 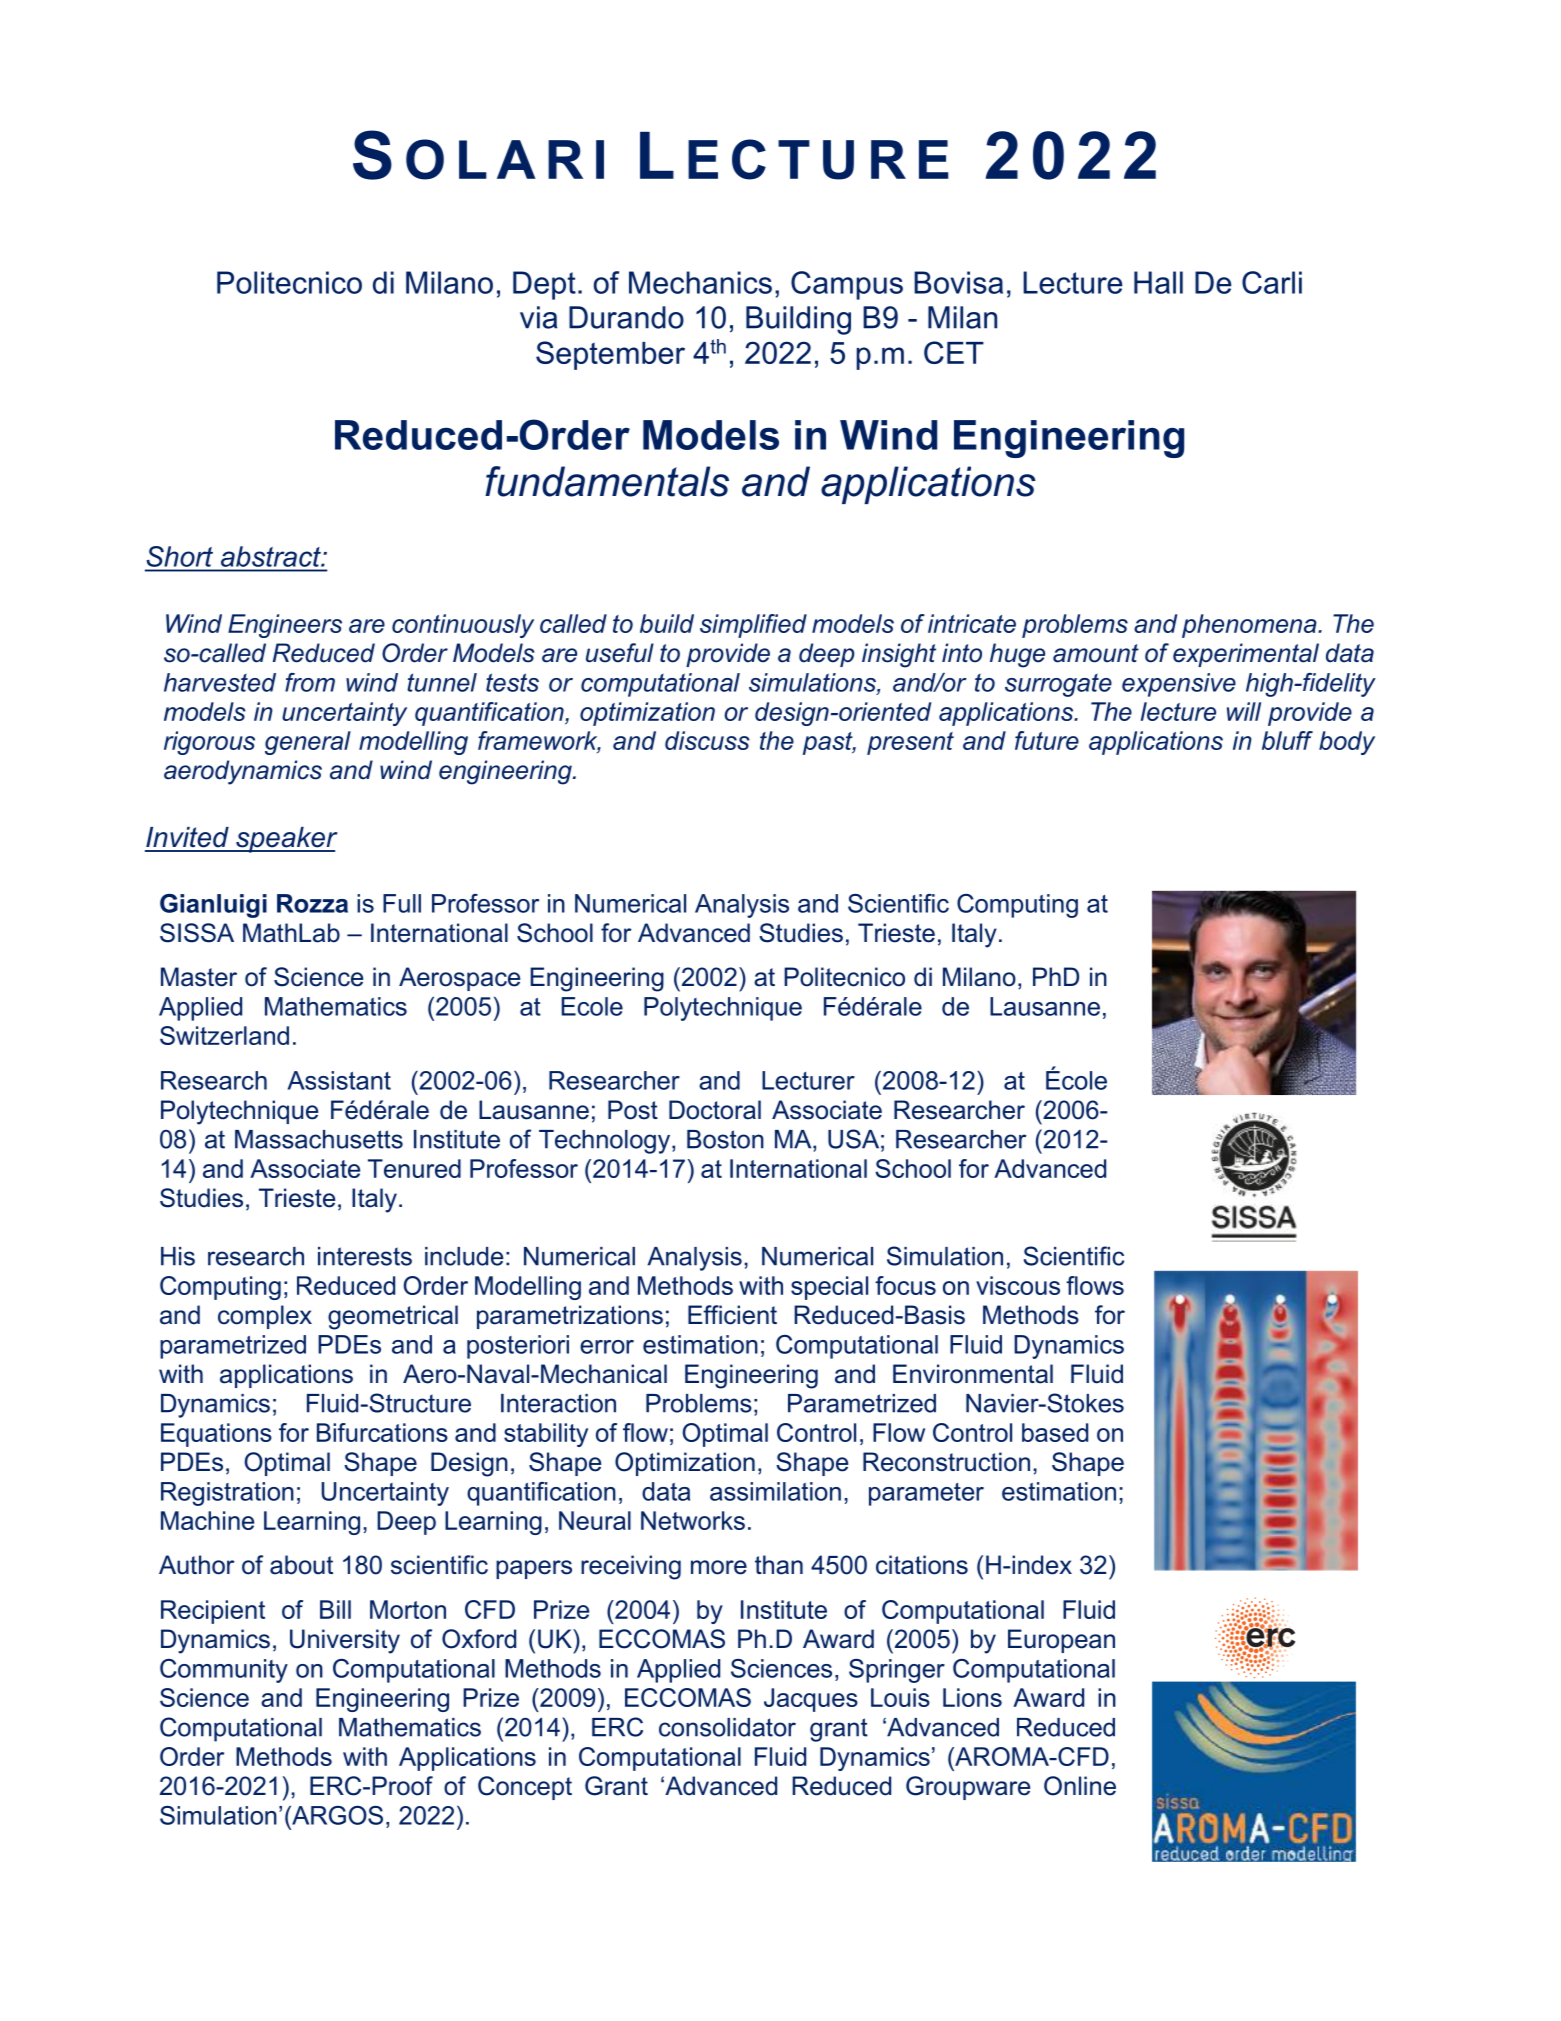 I want to click on viscous, so click(x=1018, y=1285).
